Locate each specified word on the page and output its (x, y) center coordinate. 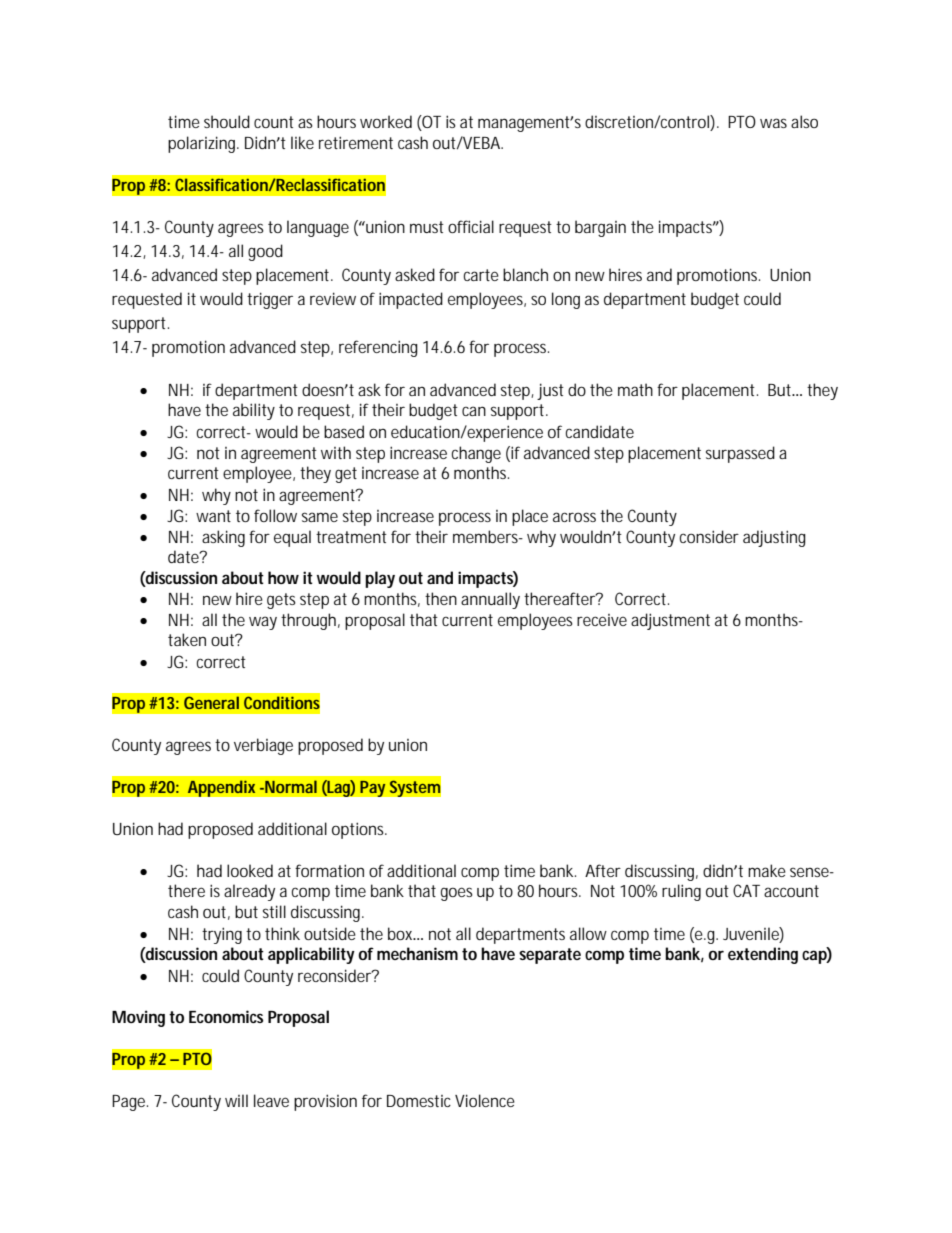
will (236, 1100)
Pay (373, 788)
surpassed (740, 454)
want (213, 516)
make (767, 870)
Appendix (221, 788)
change (476, 454)
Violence (485, 1100)
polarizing (203, 144)
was (773, 123)
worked (386, 121)
